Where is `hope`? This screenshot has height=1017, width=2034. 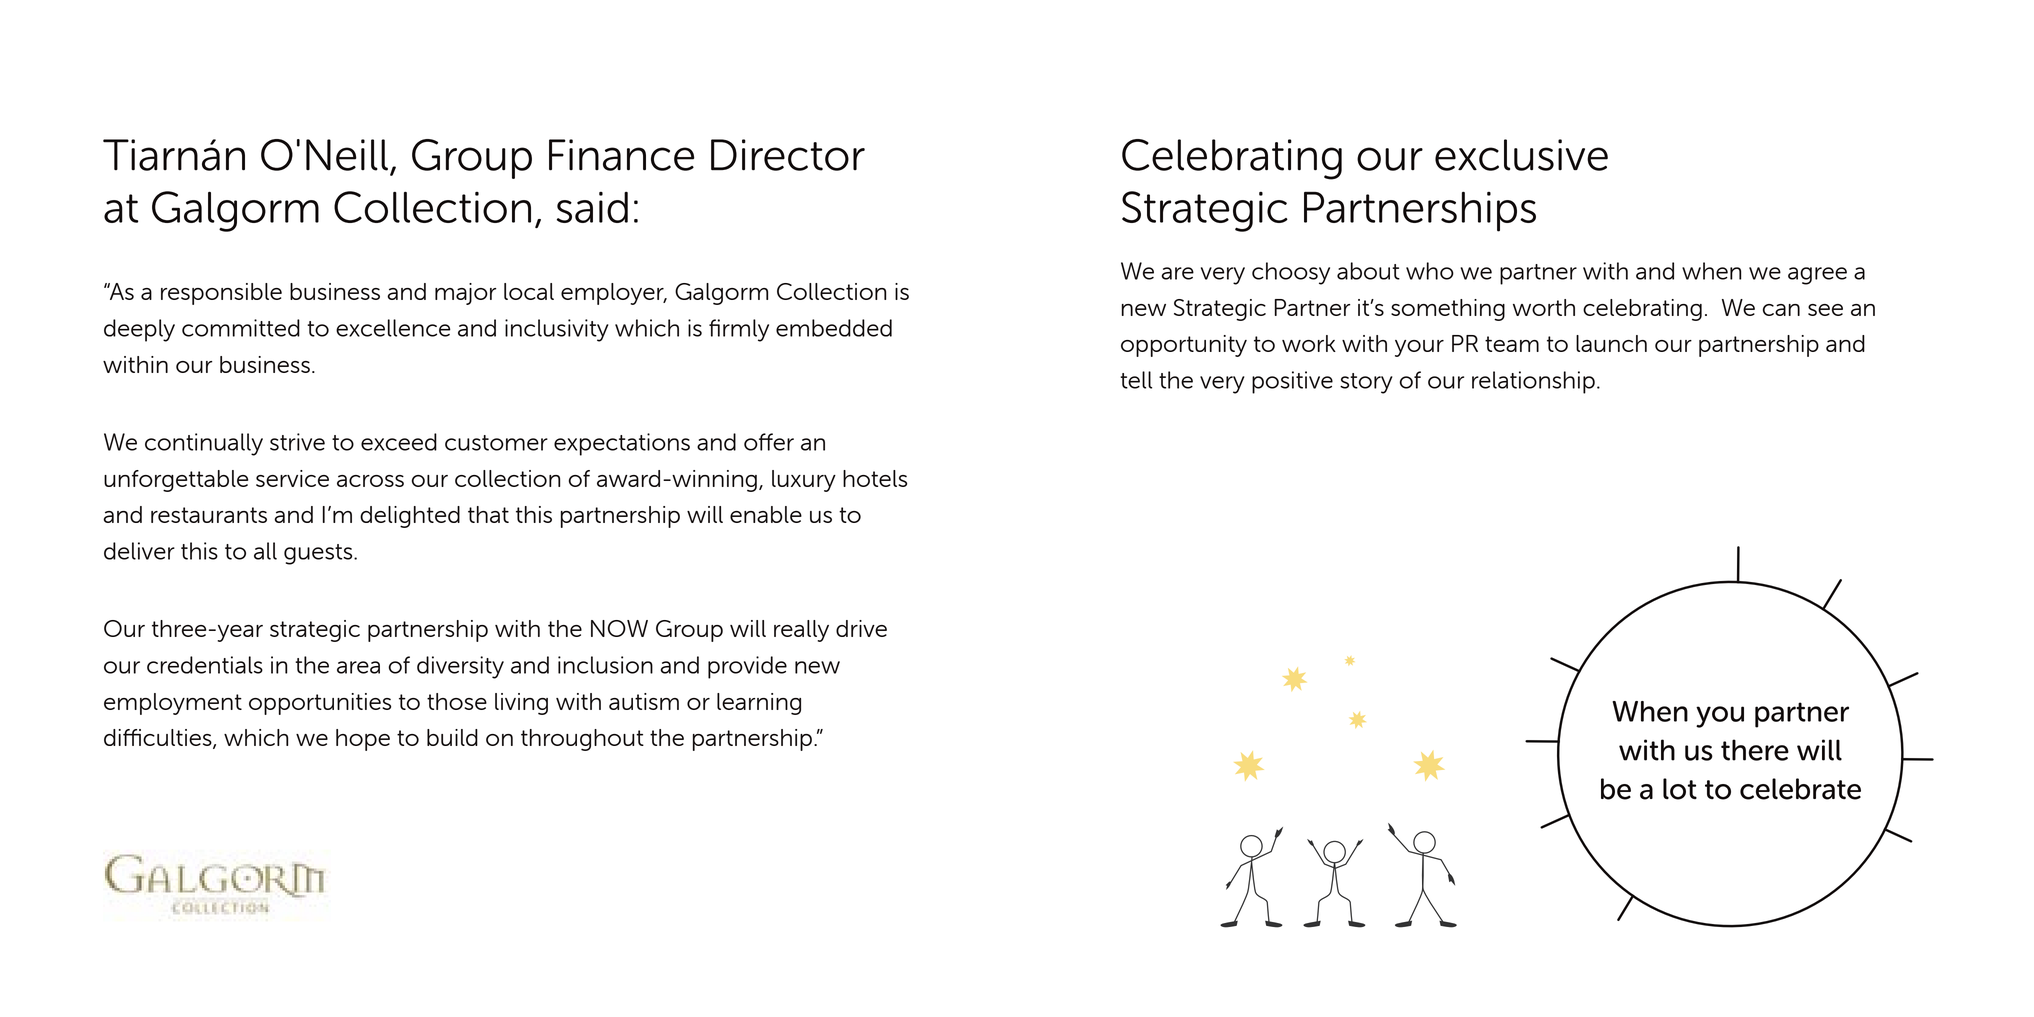 hope is located at coordinates (363, 740).
